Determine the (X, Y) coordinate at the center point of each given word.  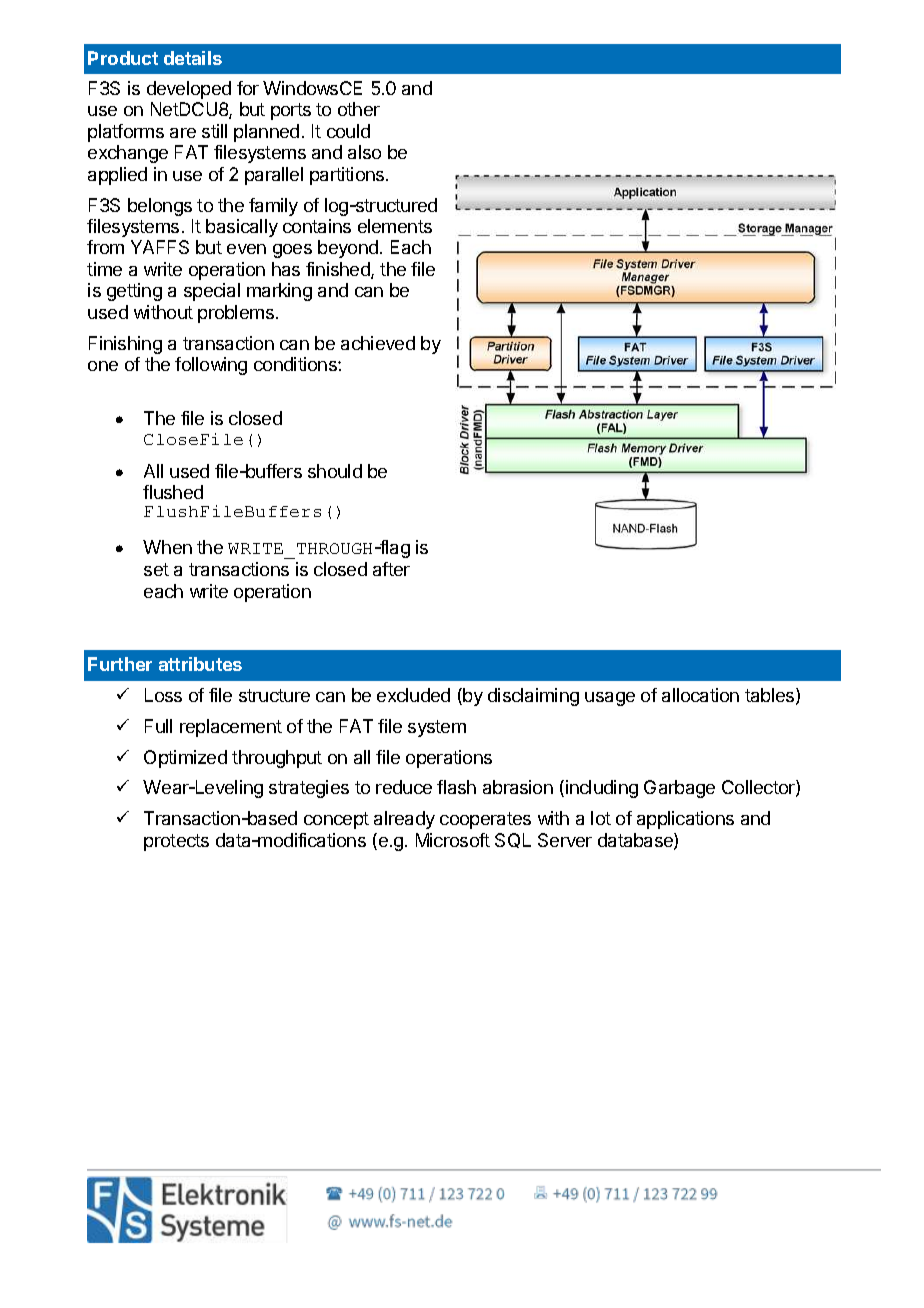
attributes (200, 664)
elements (395, 226)
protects (176, 842)
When (167, 547)
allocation (700, 695)
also (364, 152)
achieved (378, 343)
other (359, 109)
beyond (348, 249)
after (391, 569)
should (335, 471)
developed (189, 90)
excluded (413, 695)
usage (610, 699)
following (211, 366)
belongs (160, 207)
